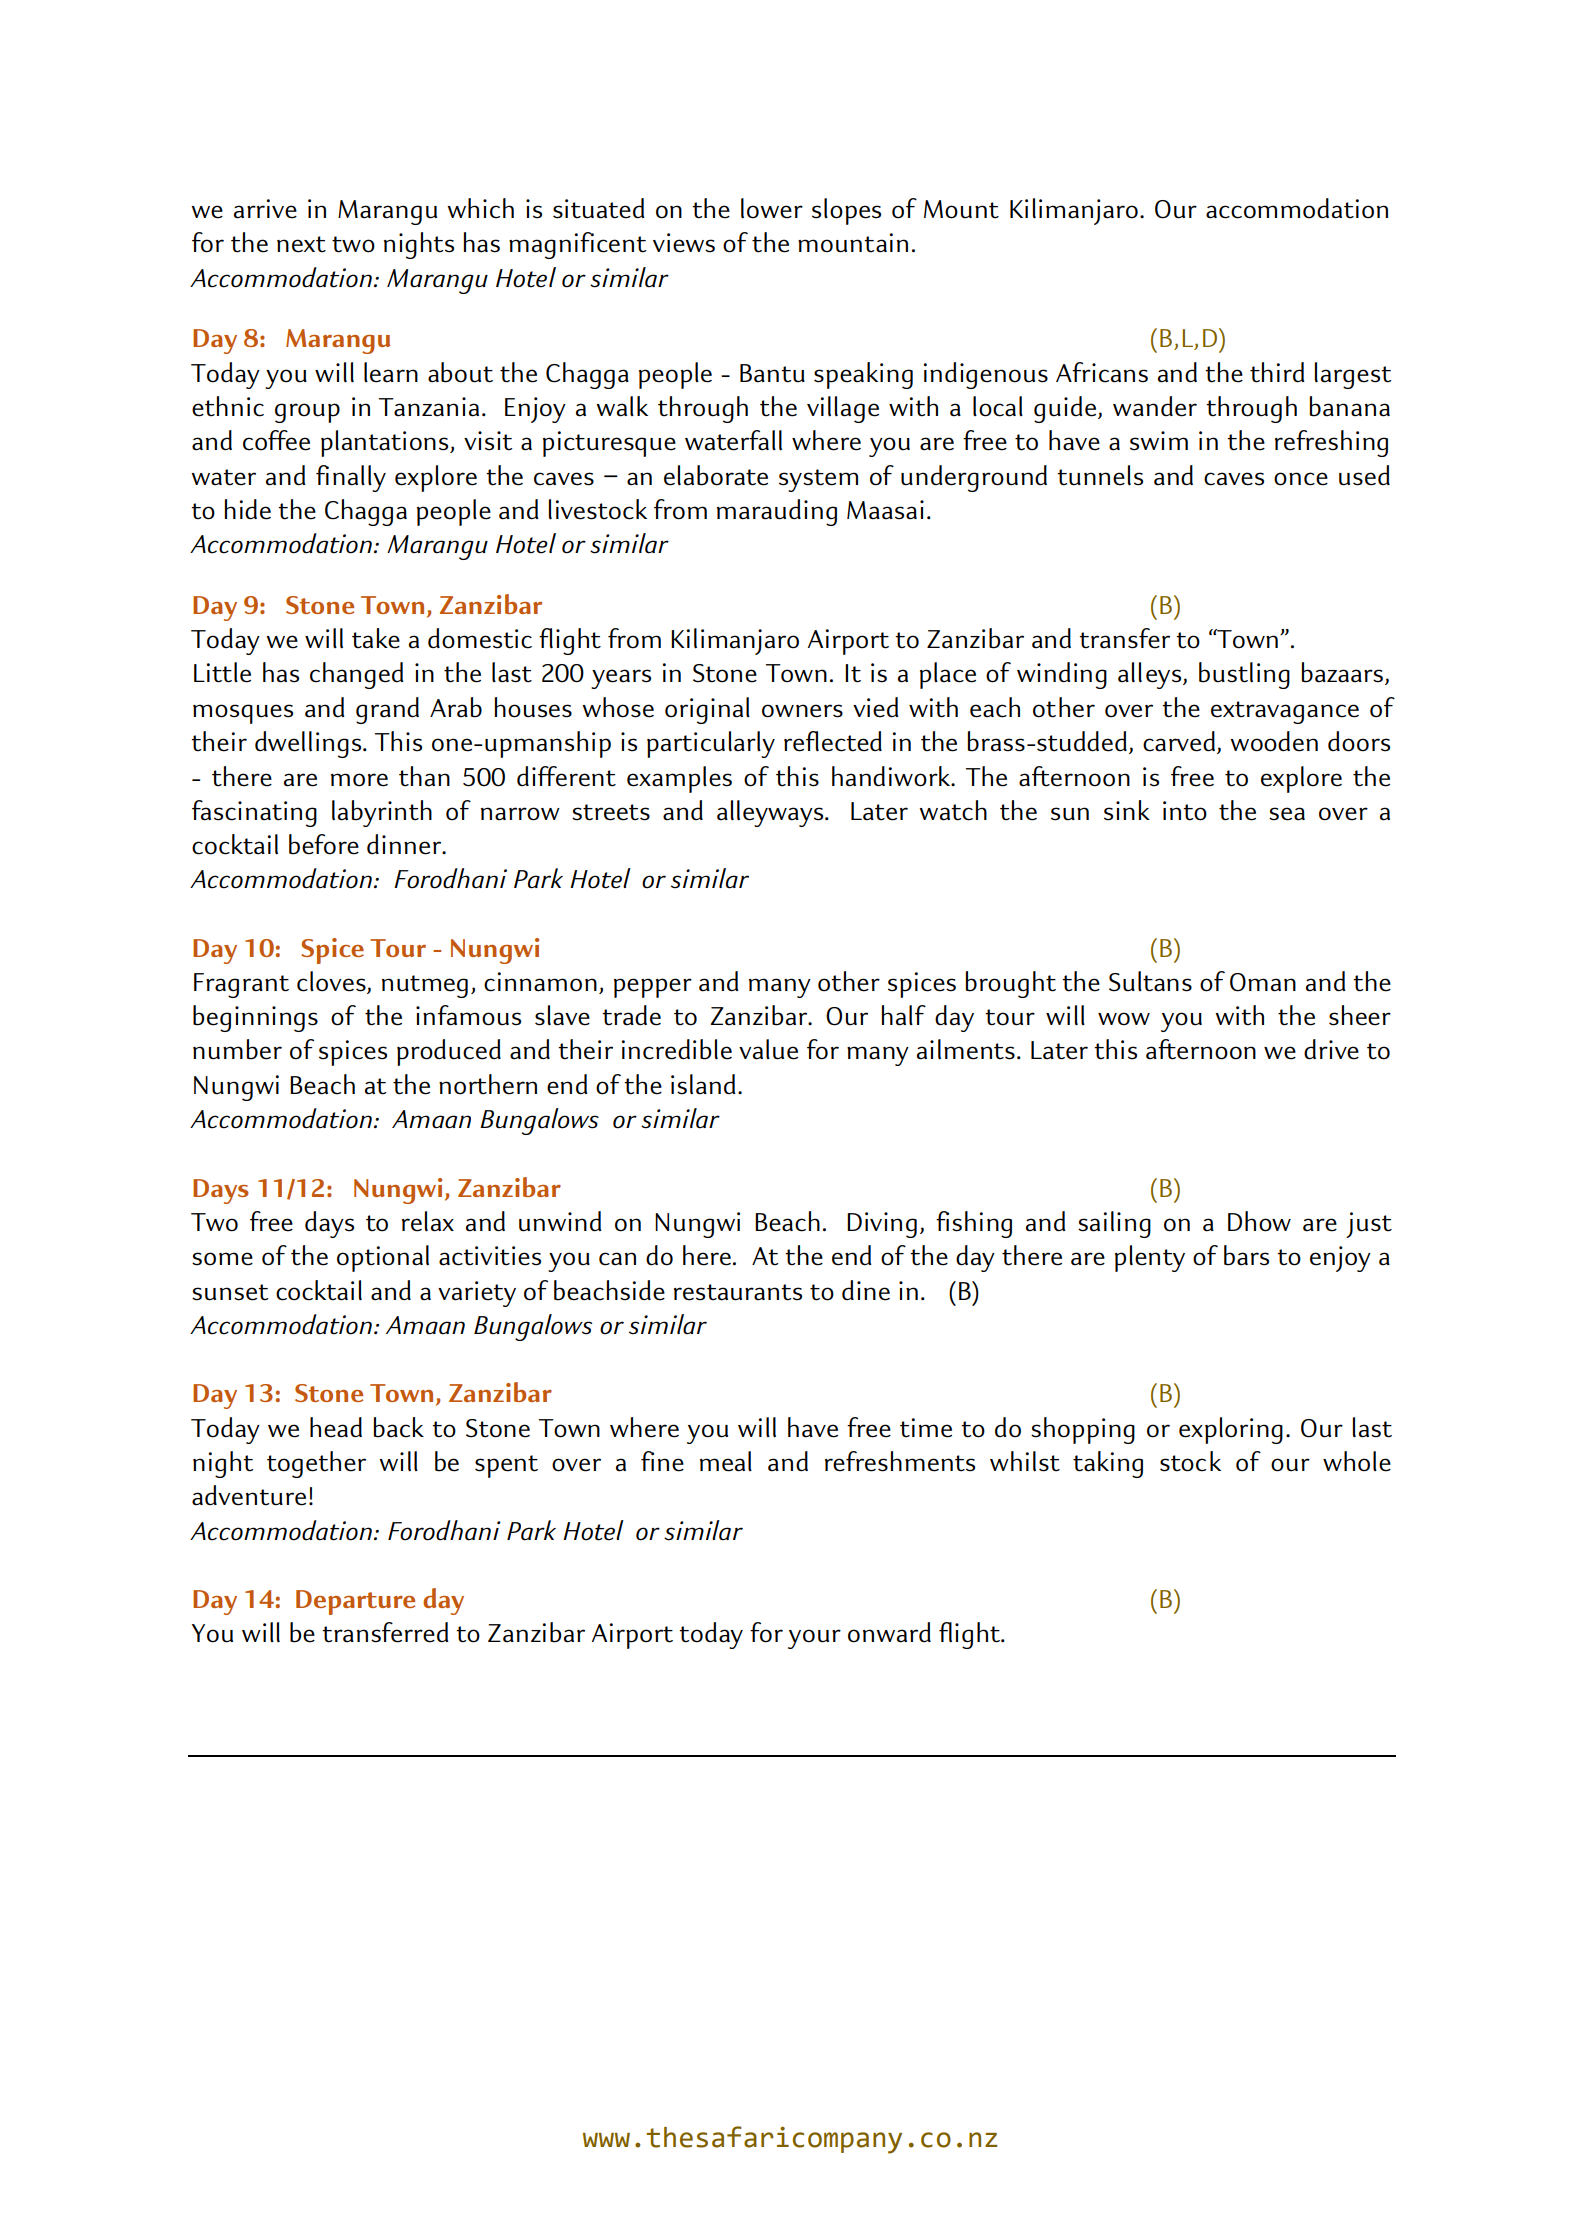 The height and width of the screenshot is (2238, 1583). What do you see at coordinates (1246, 1255) in the screenshot?
I see `bars` at bounding box center [1246, 1255].
